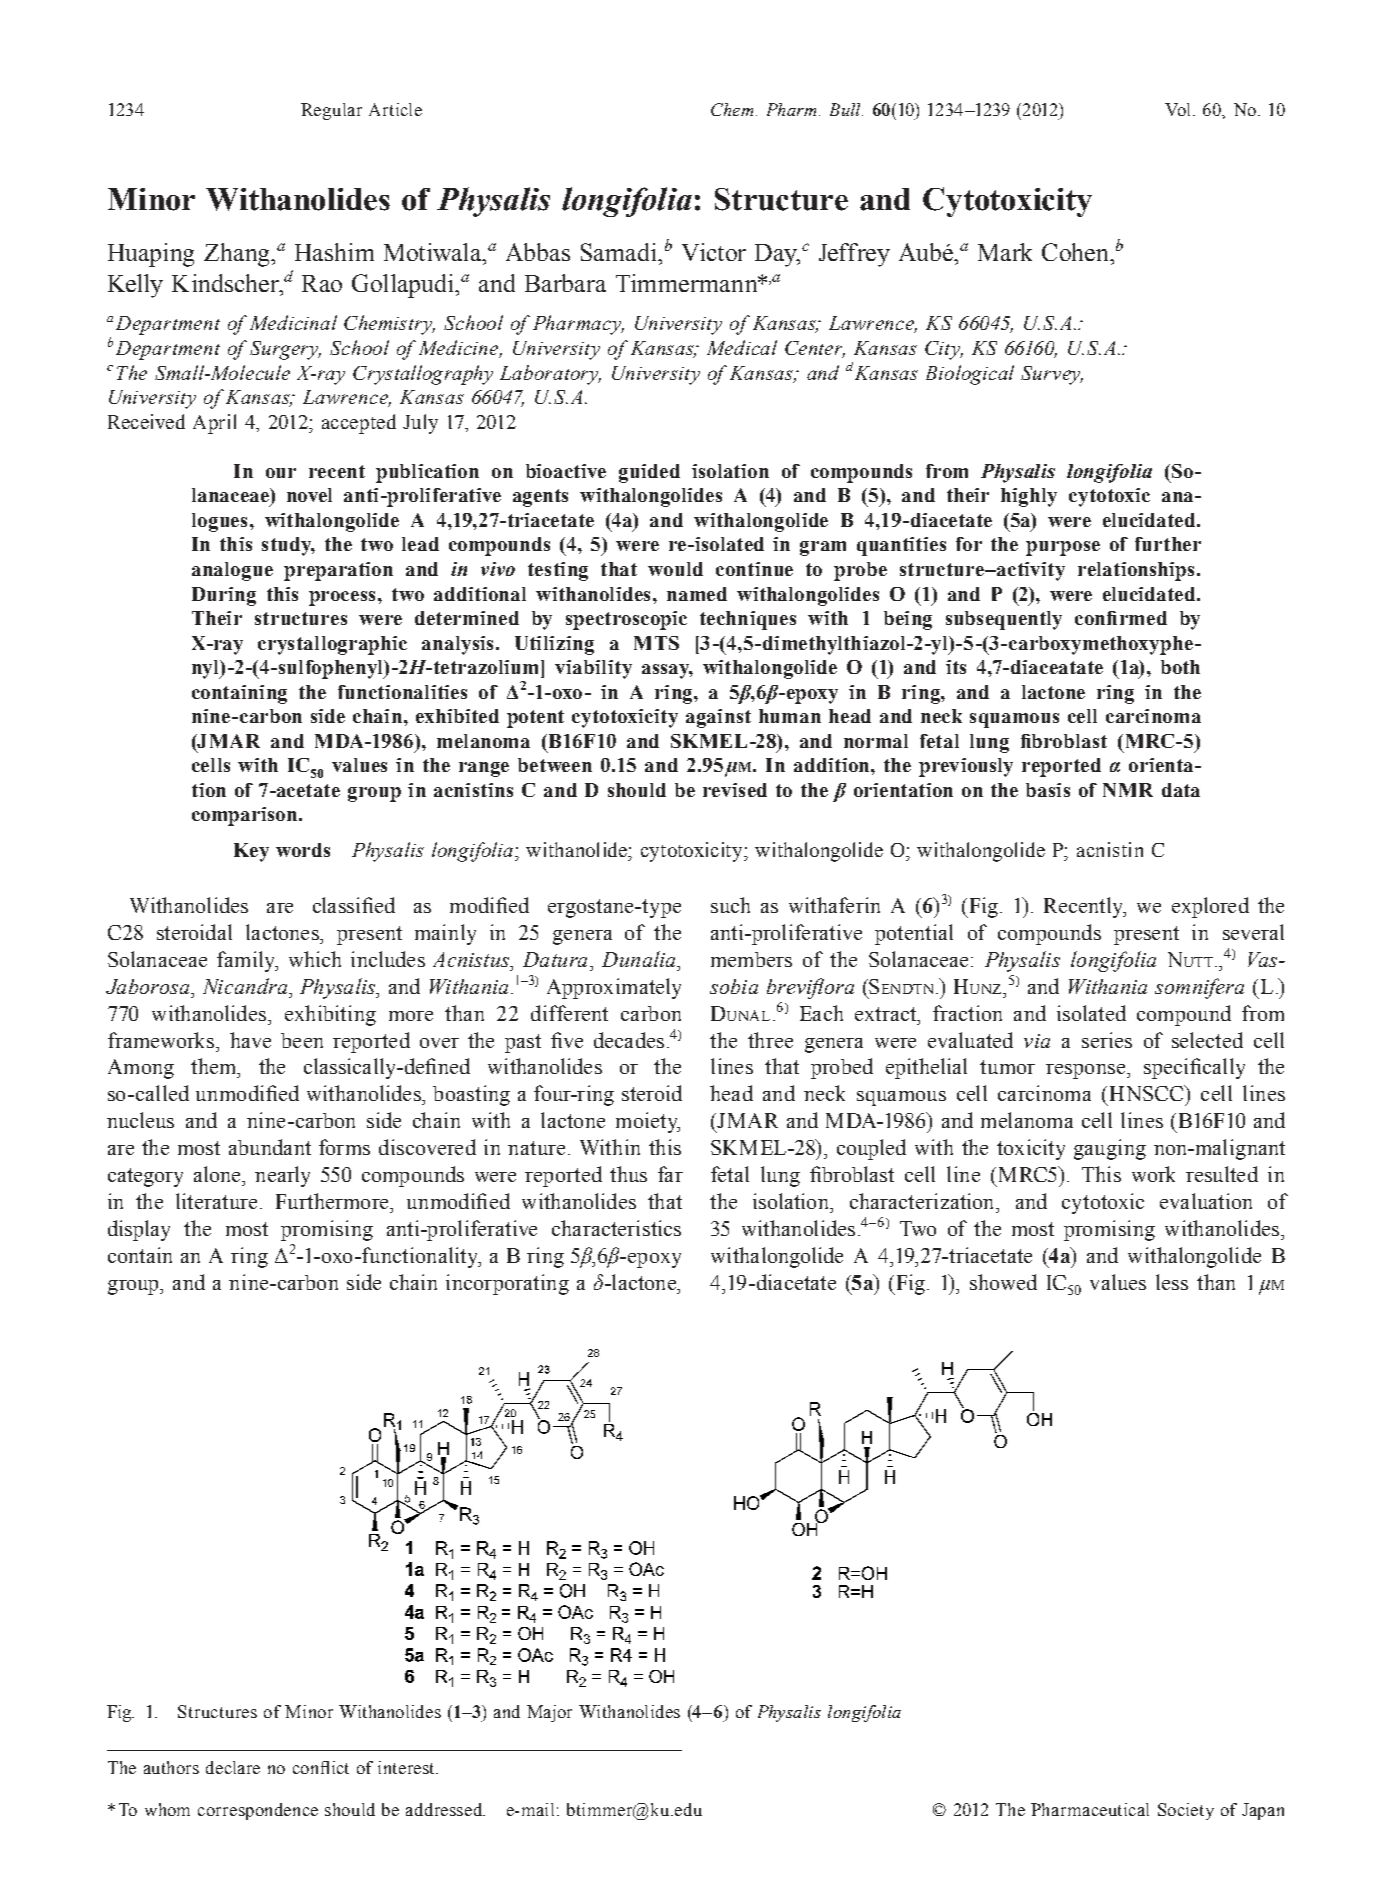 The image size is (1392, 1889). What do you see at coordinates (549, 1713) in the screenshot?
I see `Major` at bounding box center [549, 1713].
